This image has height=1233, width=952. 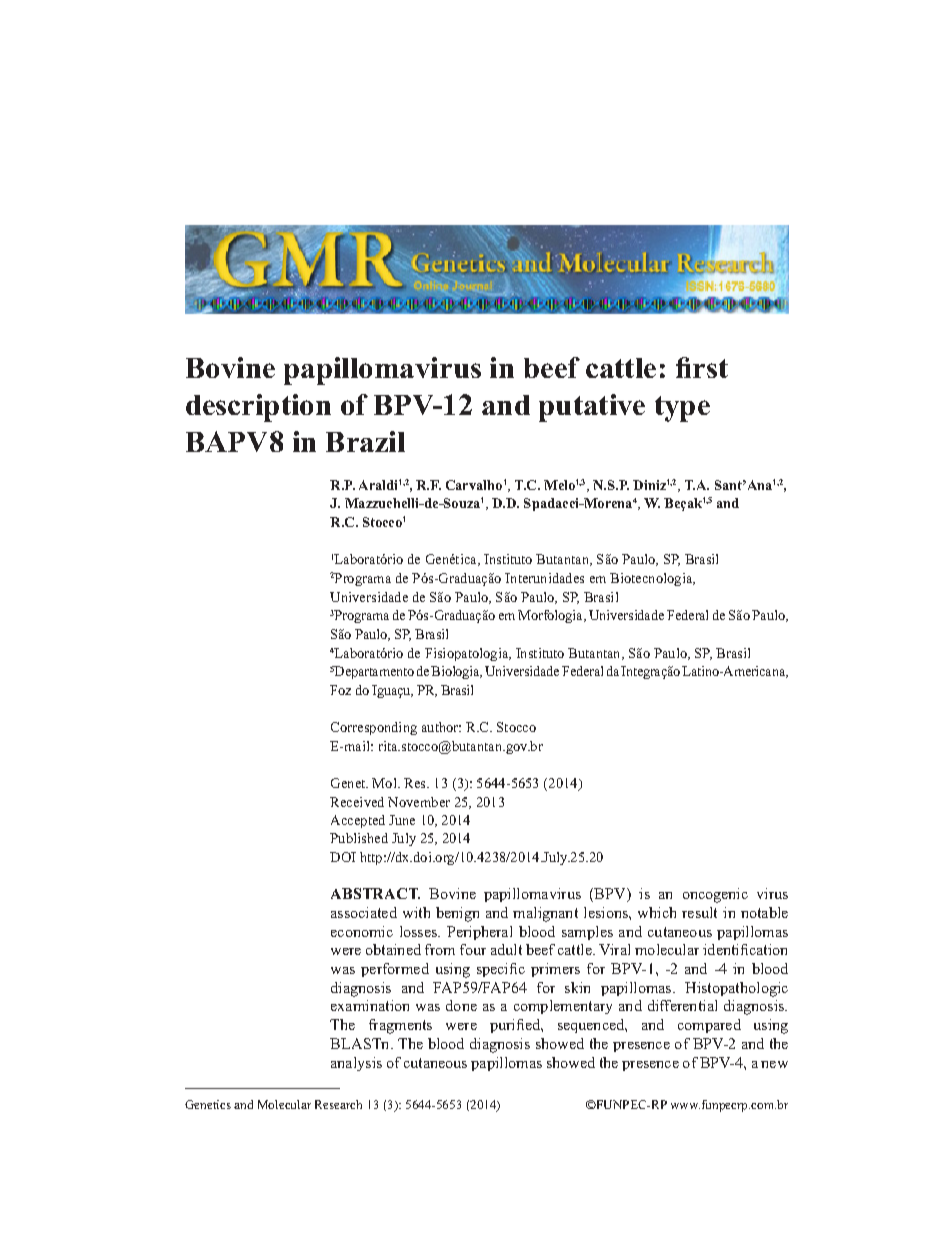 What do you see at coordinates (702, 367) in the image?
I see `first` at bounding box center [702, 367].
